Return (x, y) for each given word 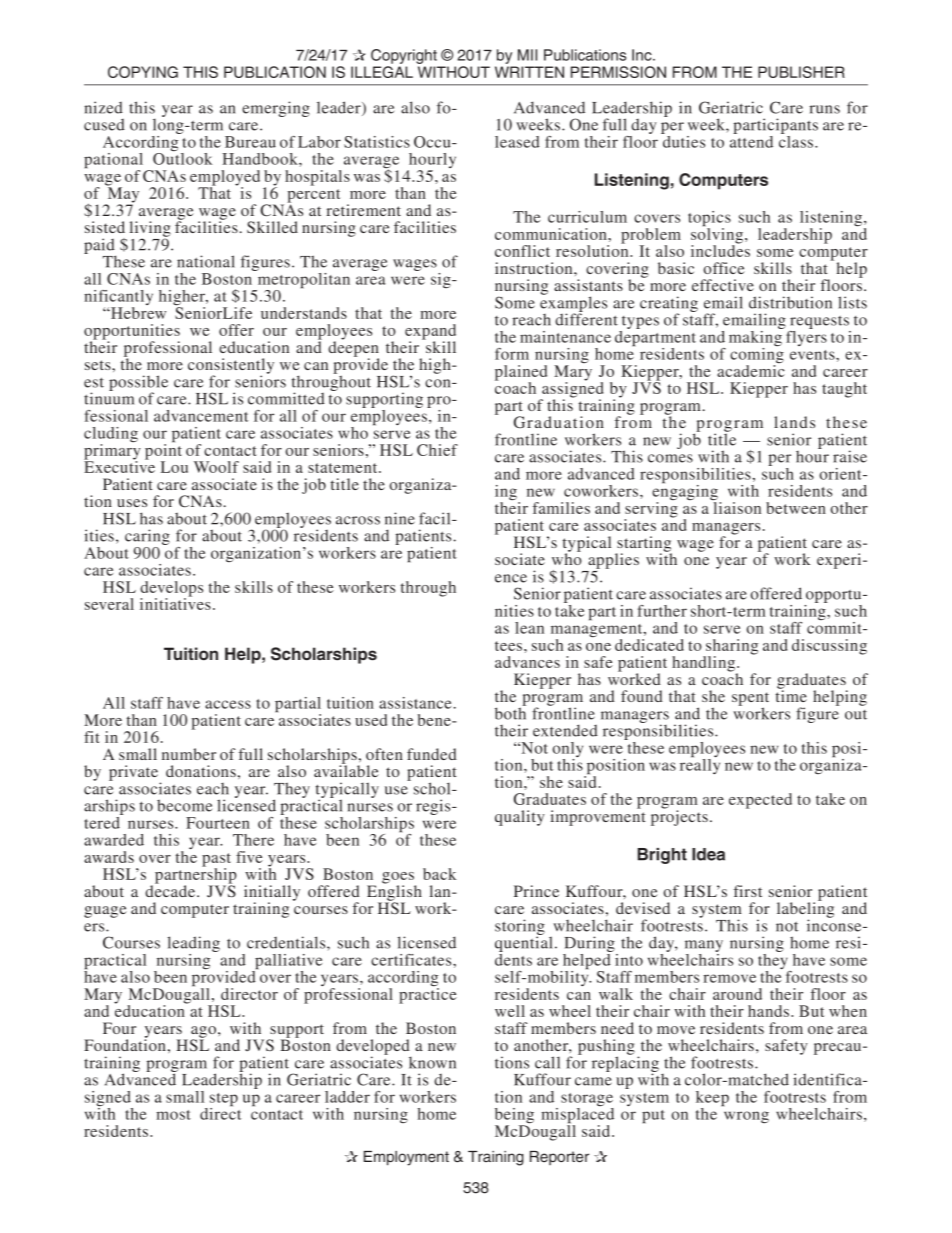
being (514, 1117)
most (173, 1115)
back (439, 874)
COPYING (143, 72)
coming (757, 355)
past (216, 861)
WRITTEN (529, 72)
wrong (746, 1117)
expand (430, 333)
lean (529, 628)
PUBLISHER (801, 72)
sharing (731, 648)
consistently (231, 367)
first (748, 891)
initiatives (175, 603)
